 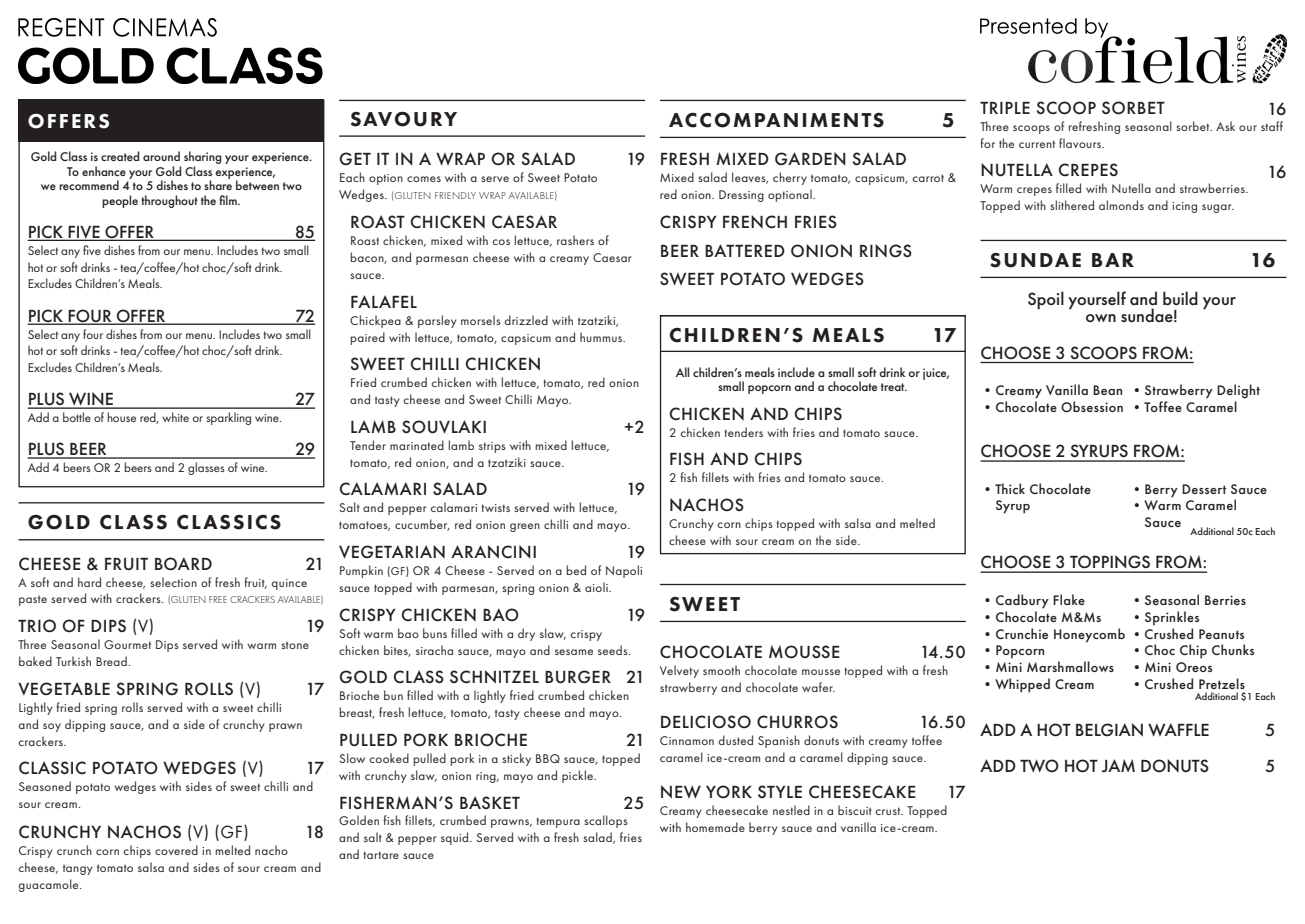 What do you see at coordinates (889, 811) in the image?
I see `crust` at bounding box center [889, 811].
